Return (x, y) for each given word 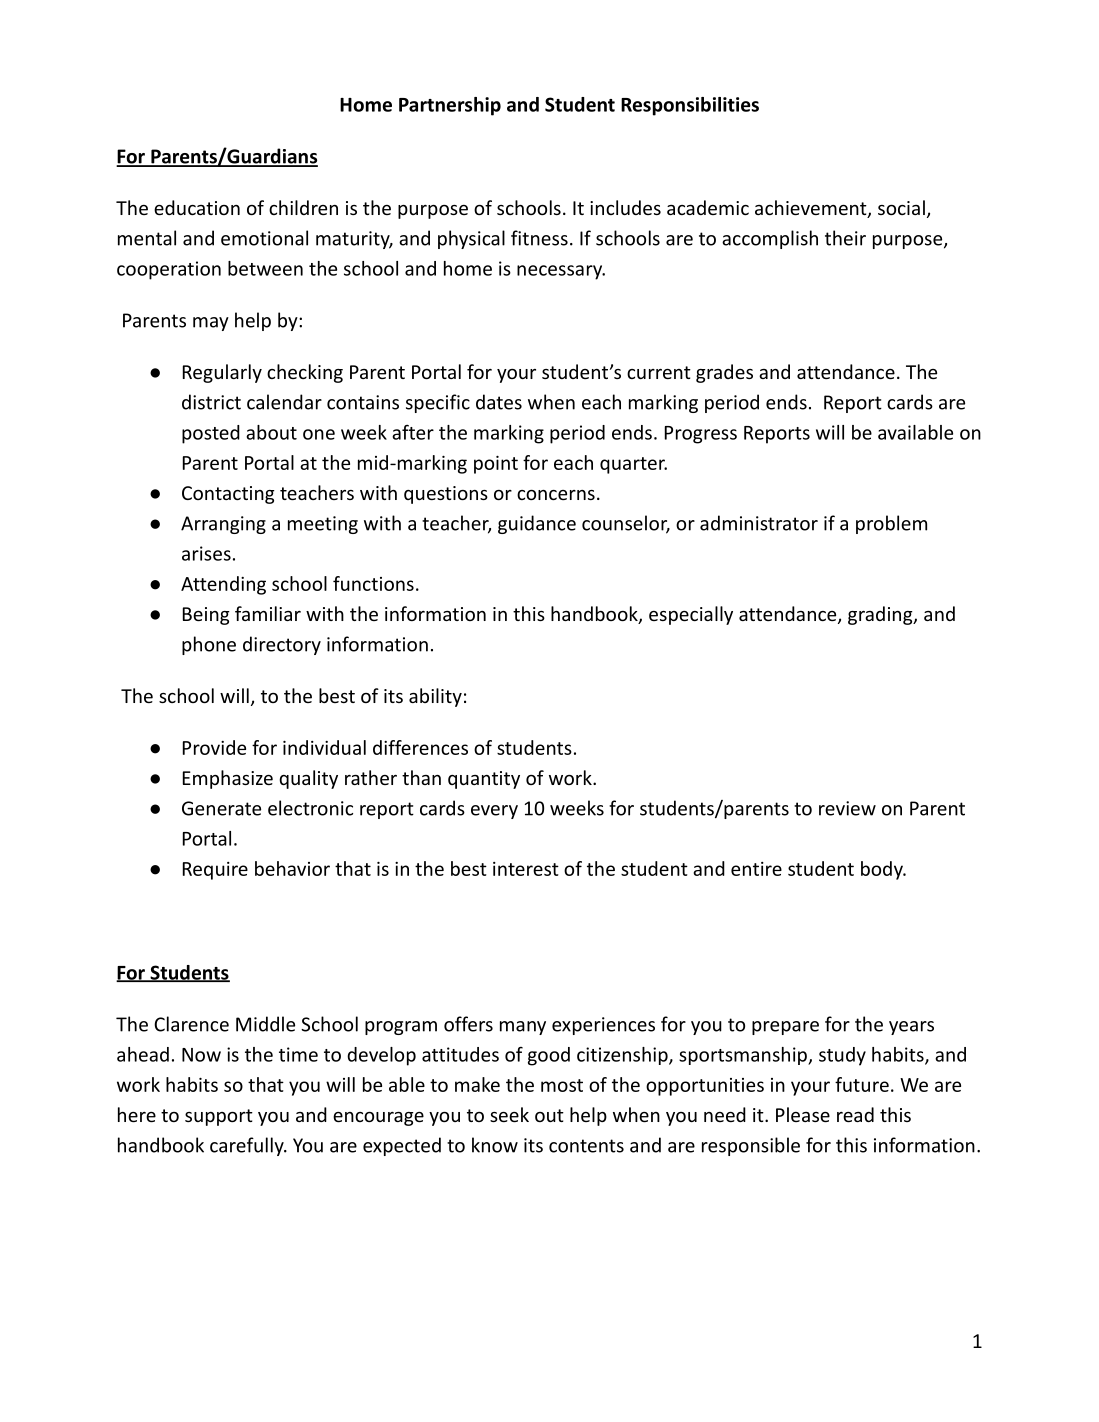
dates (499, 402)
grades (724, 373)
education (197, 207)
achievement (812, 209)
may (211, 324)
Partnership (450, 106)
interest (526, 869)
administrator (759, 523)
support (219, 1117)
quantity (484, 780)
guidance (537, 524)
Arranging (223, 525)
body (883, 870)
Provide (214, 747)
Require (215, 871)
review (847, 808)
